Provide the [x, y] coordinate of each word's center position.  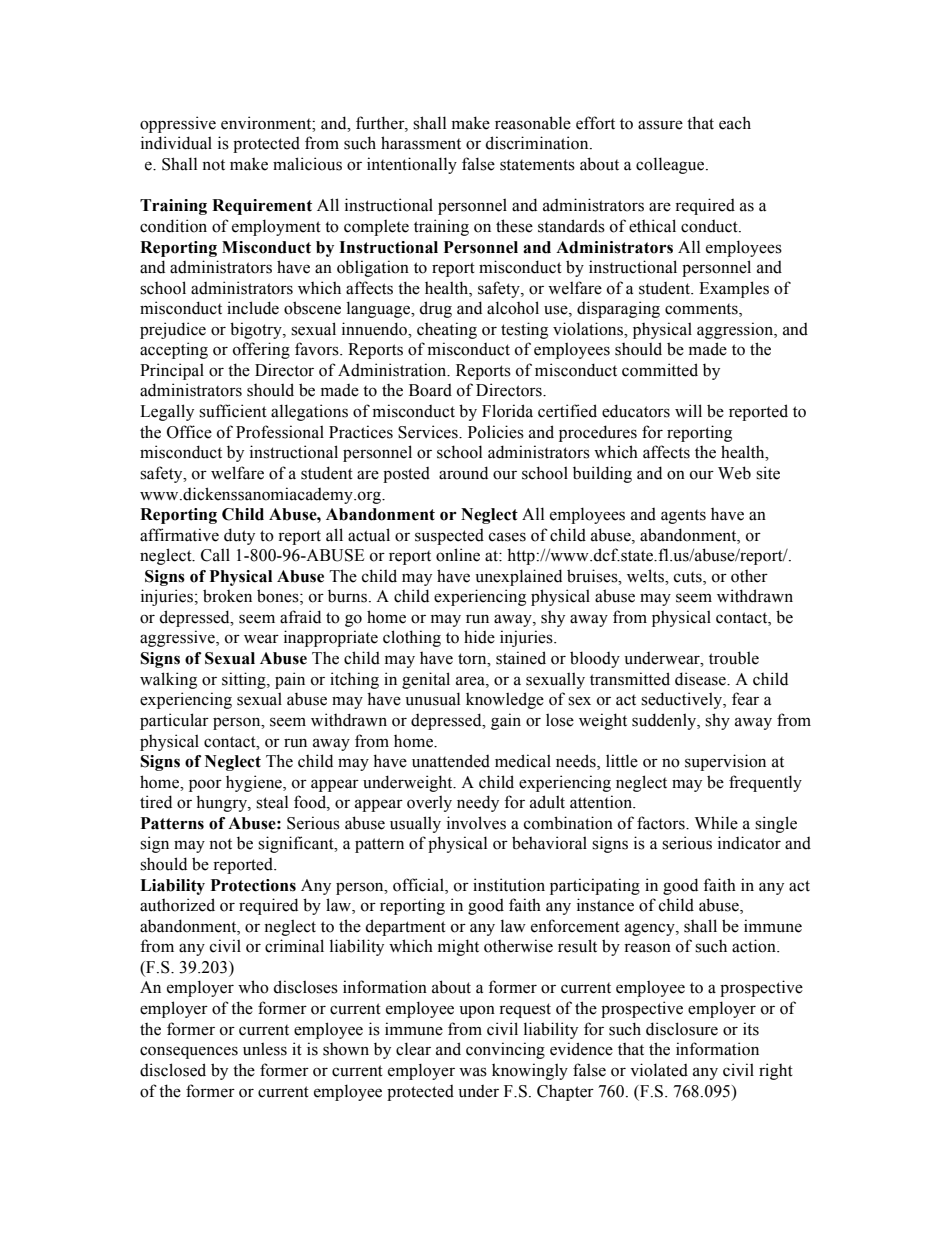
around [463, 473]
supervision [725, 762]
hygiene [255, 783]
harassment [421, 143]
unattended [451, 761]
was [473, 1072]
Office [189, 432]
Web [734, 473]
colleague [671, 165]
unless [265, 1049]
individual [176, 143]
